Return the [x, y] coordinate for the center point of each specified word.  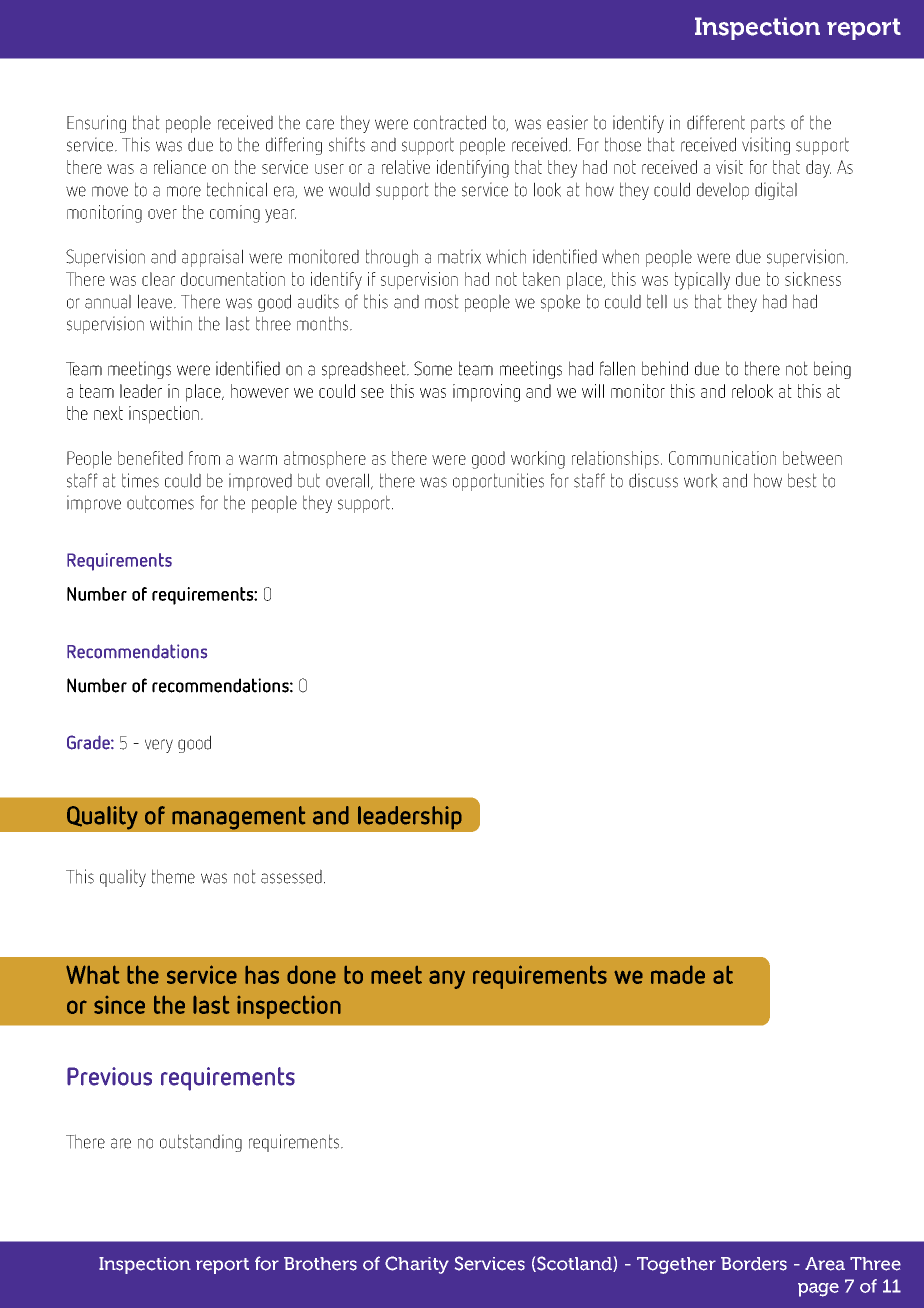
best [802, 480]
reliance [180, 167]
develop [723, 191]
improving [486, 393]
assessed [291, 876]
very [159, 746]
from [204, 458]
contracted [450, 122]
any [447, 979]
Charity [417, 1265]
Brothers [320, 1264]
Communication [722, 458]
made [678, 974]
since [119, 1005]
